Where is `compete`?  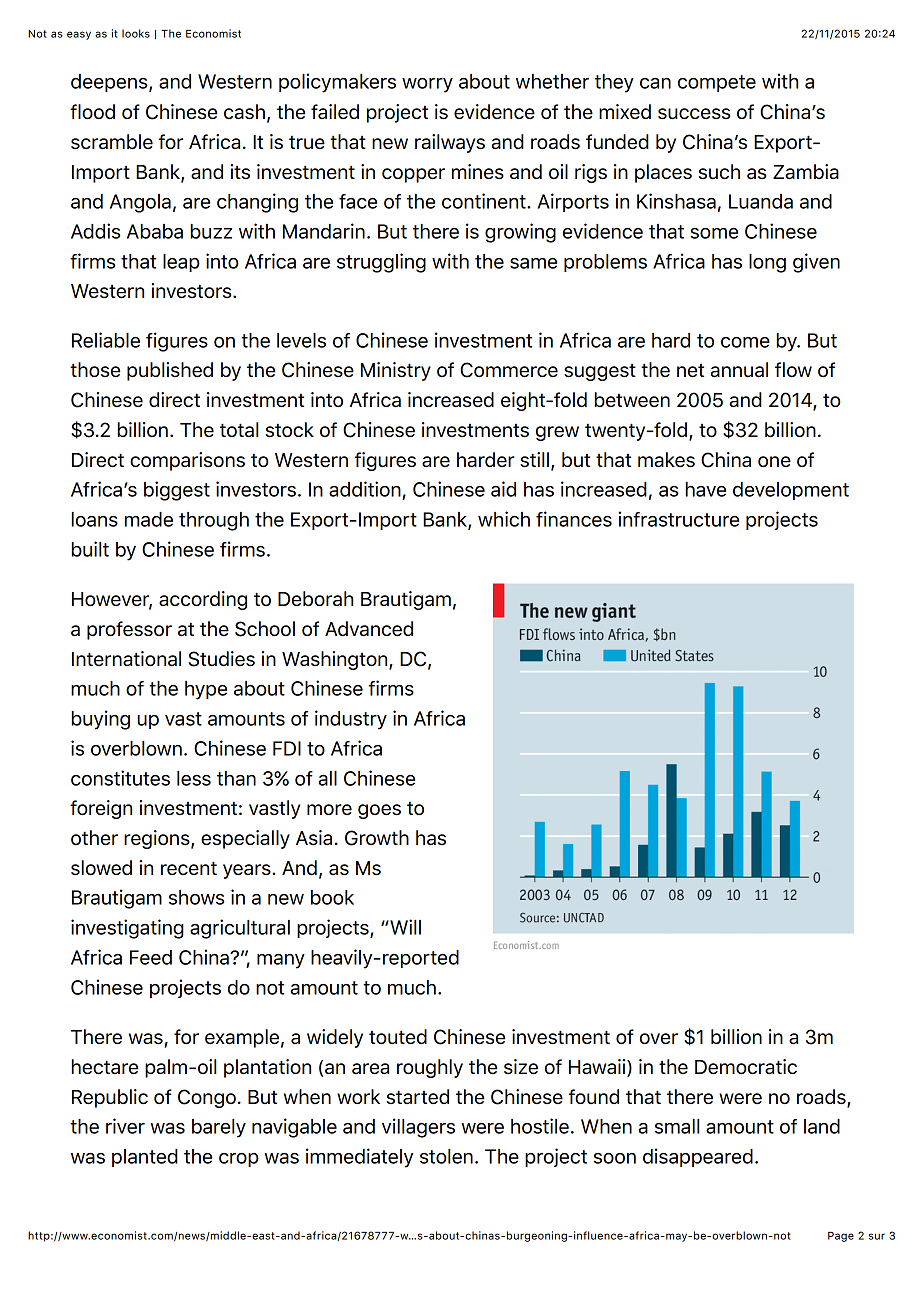 compete is located at coordinates (717, 83).
